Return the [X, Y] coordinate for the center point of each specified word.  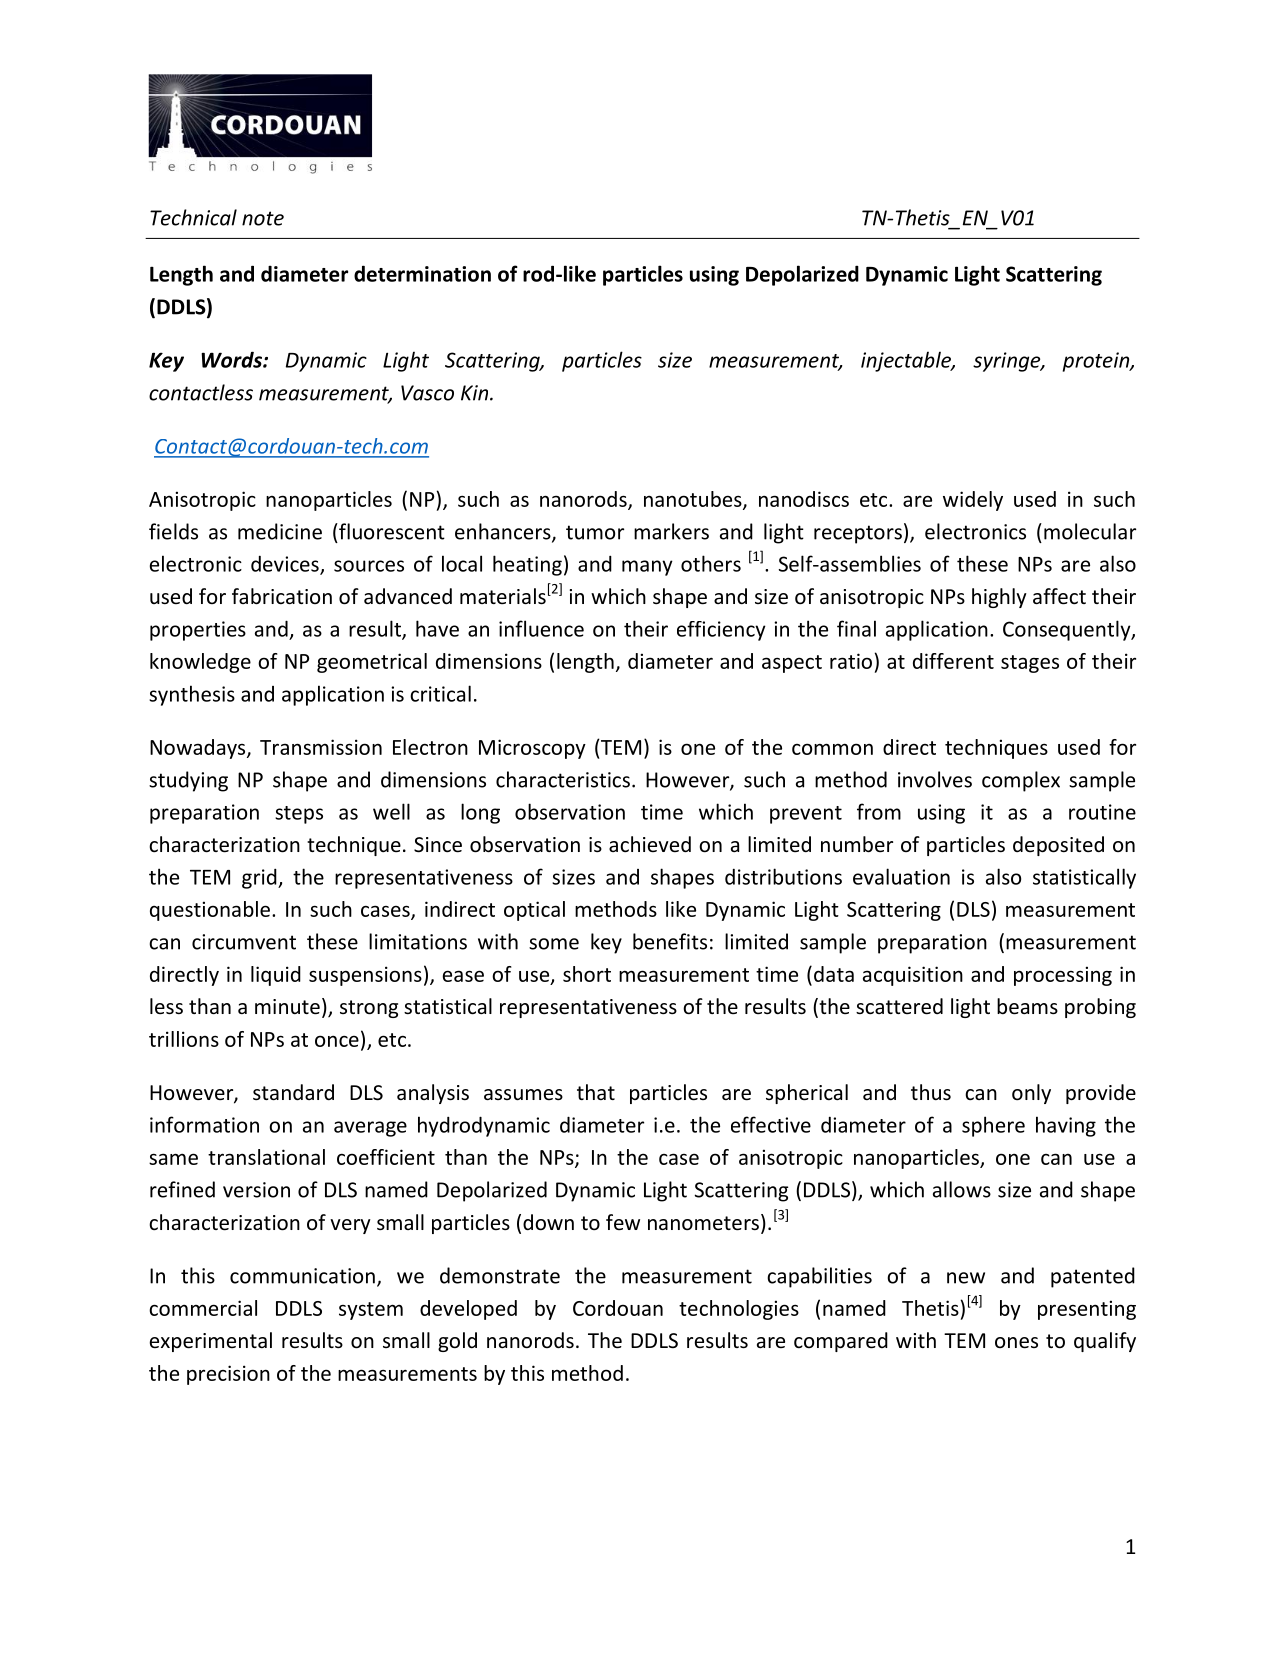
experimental [211, 1342]
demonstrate [500, 1275]
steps [299, 815]
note [263, 218]
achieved [650, 844]
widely [973, 501]
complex [1021, 781]
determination [422, 273]
